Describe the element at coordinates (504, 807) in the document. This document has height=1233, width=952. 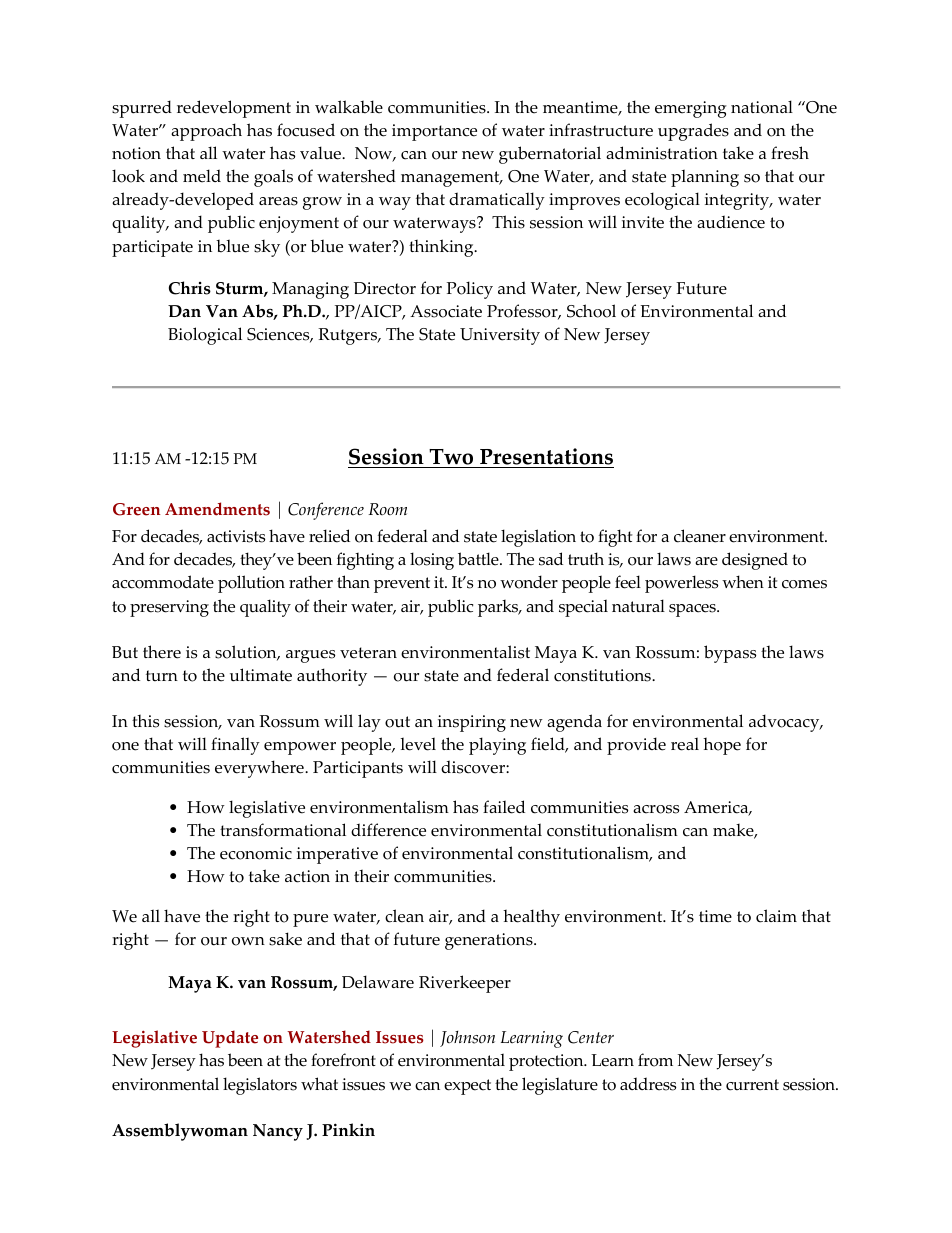
I see `failed` at that location.
